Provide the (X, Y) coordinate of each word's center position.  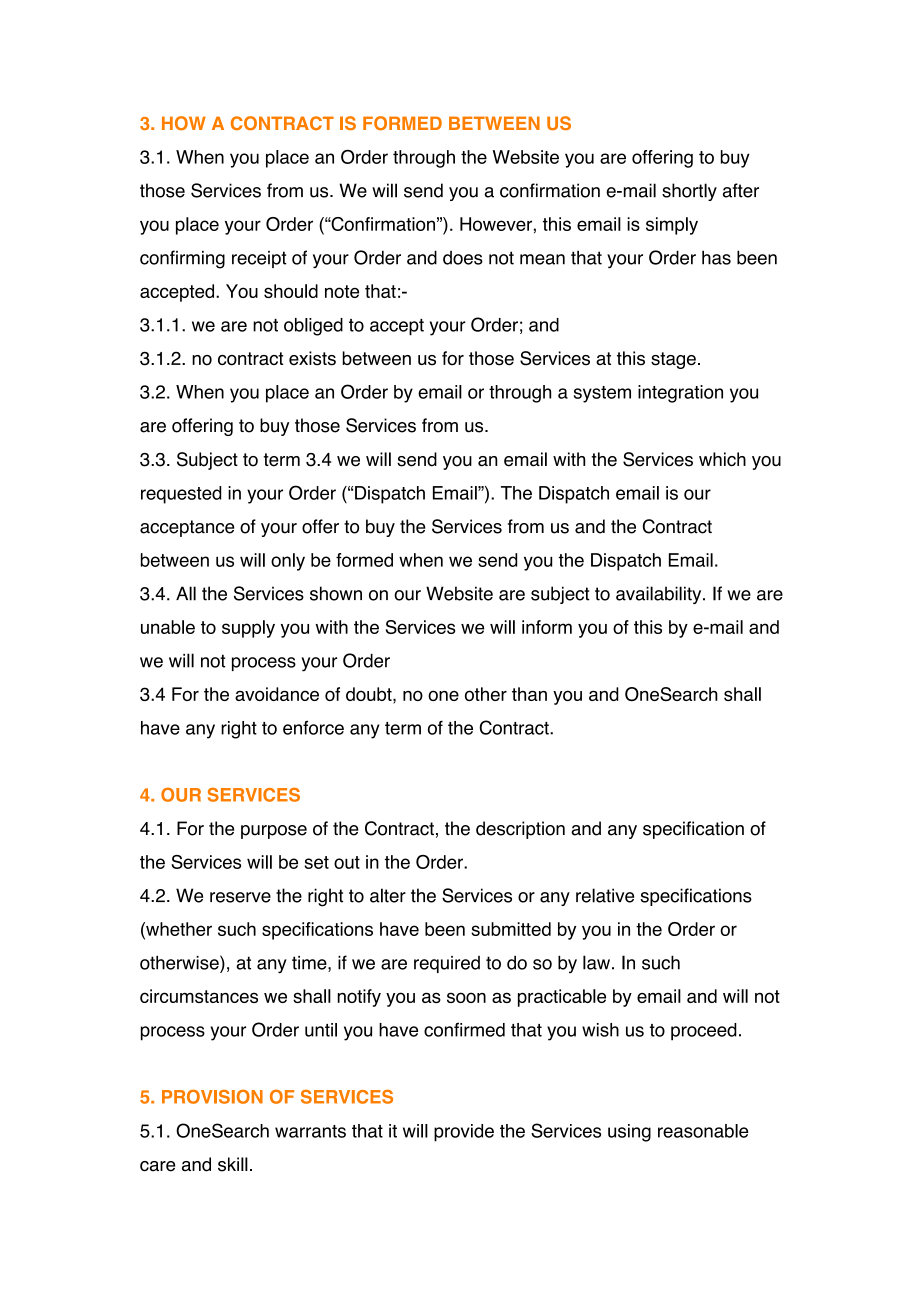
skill (233, 1164)
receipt (259, 259)
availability (660, 595)
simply (672, 226)
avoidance (277, 694)
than (529, 694)
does (463, 258)
